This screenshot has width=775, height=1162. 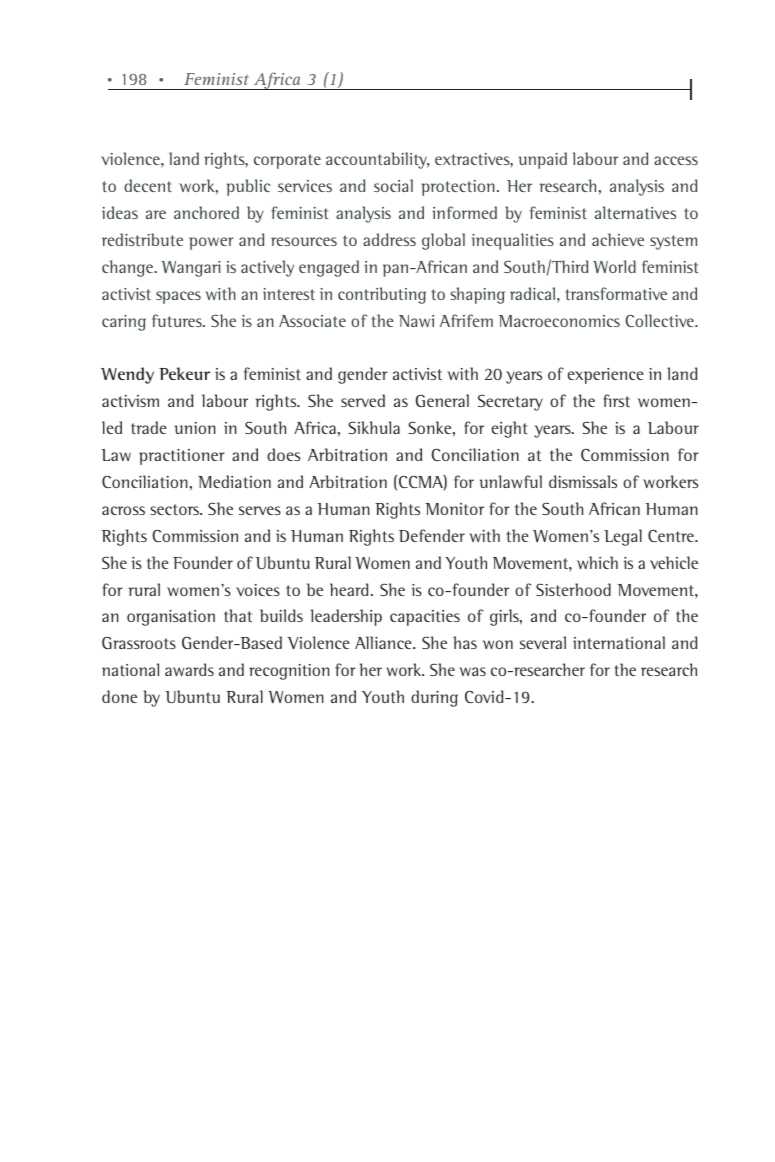 What do you see at coordinates (148, 185) in the screenshot?
I see `decent` at bounding box center [148, 185].
